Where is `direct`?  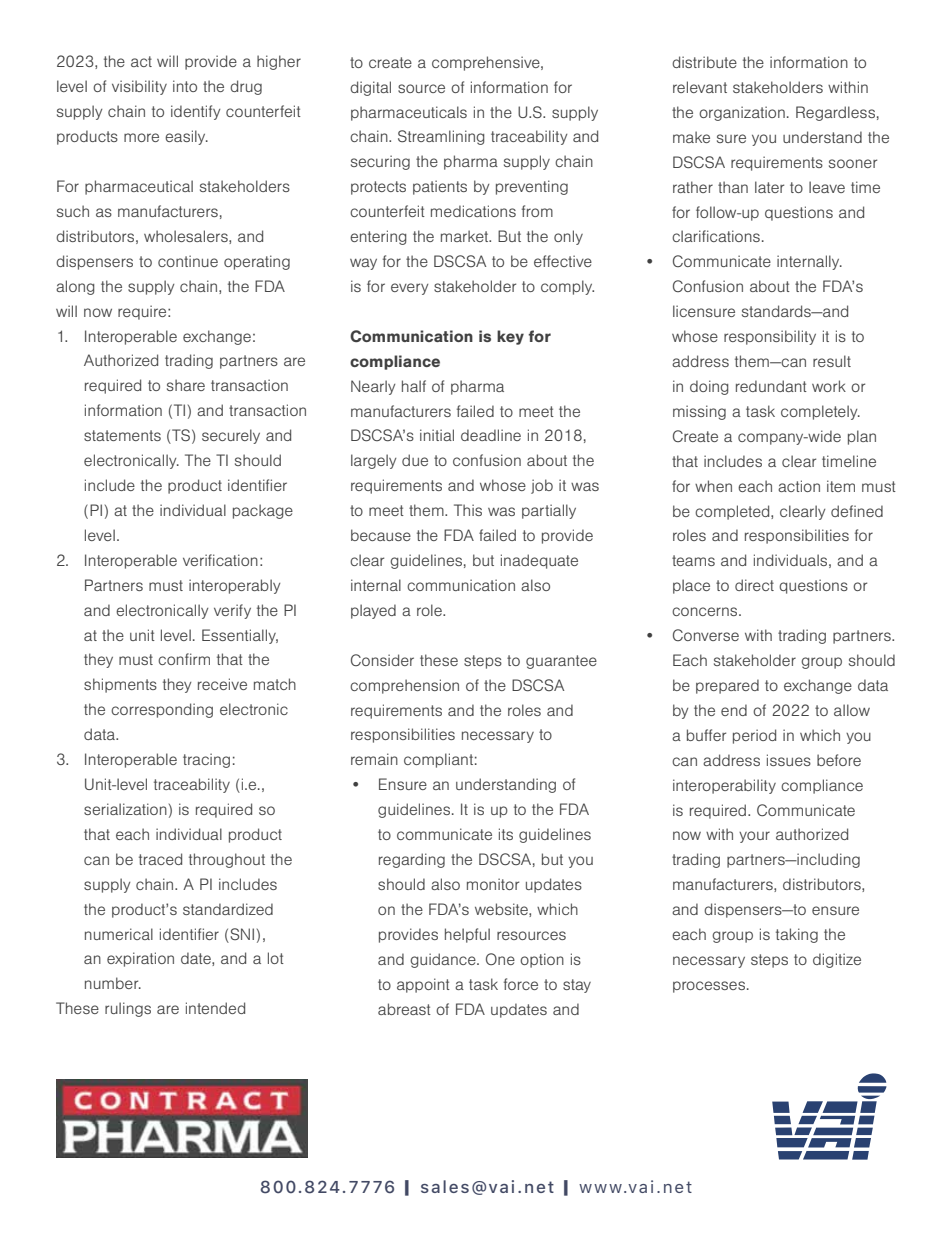 direct is located at coordinates (754, 585).
